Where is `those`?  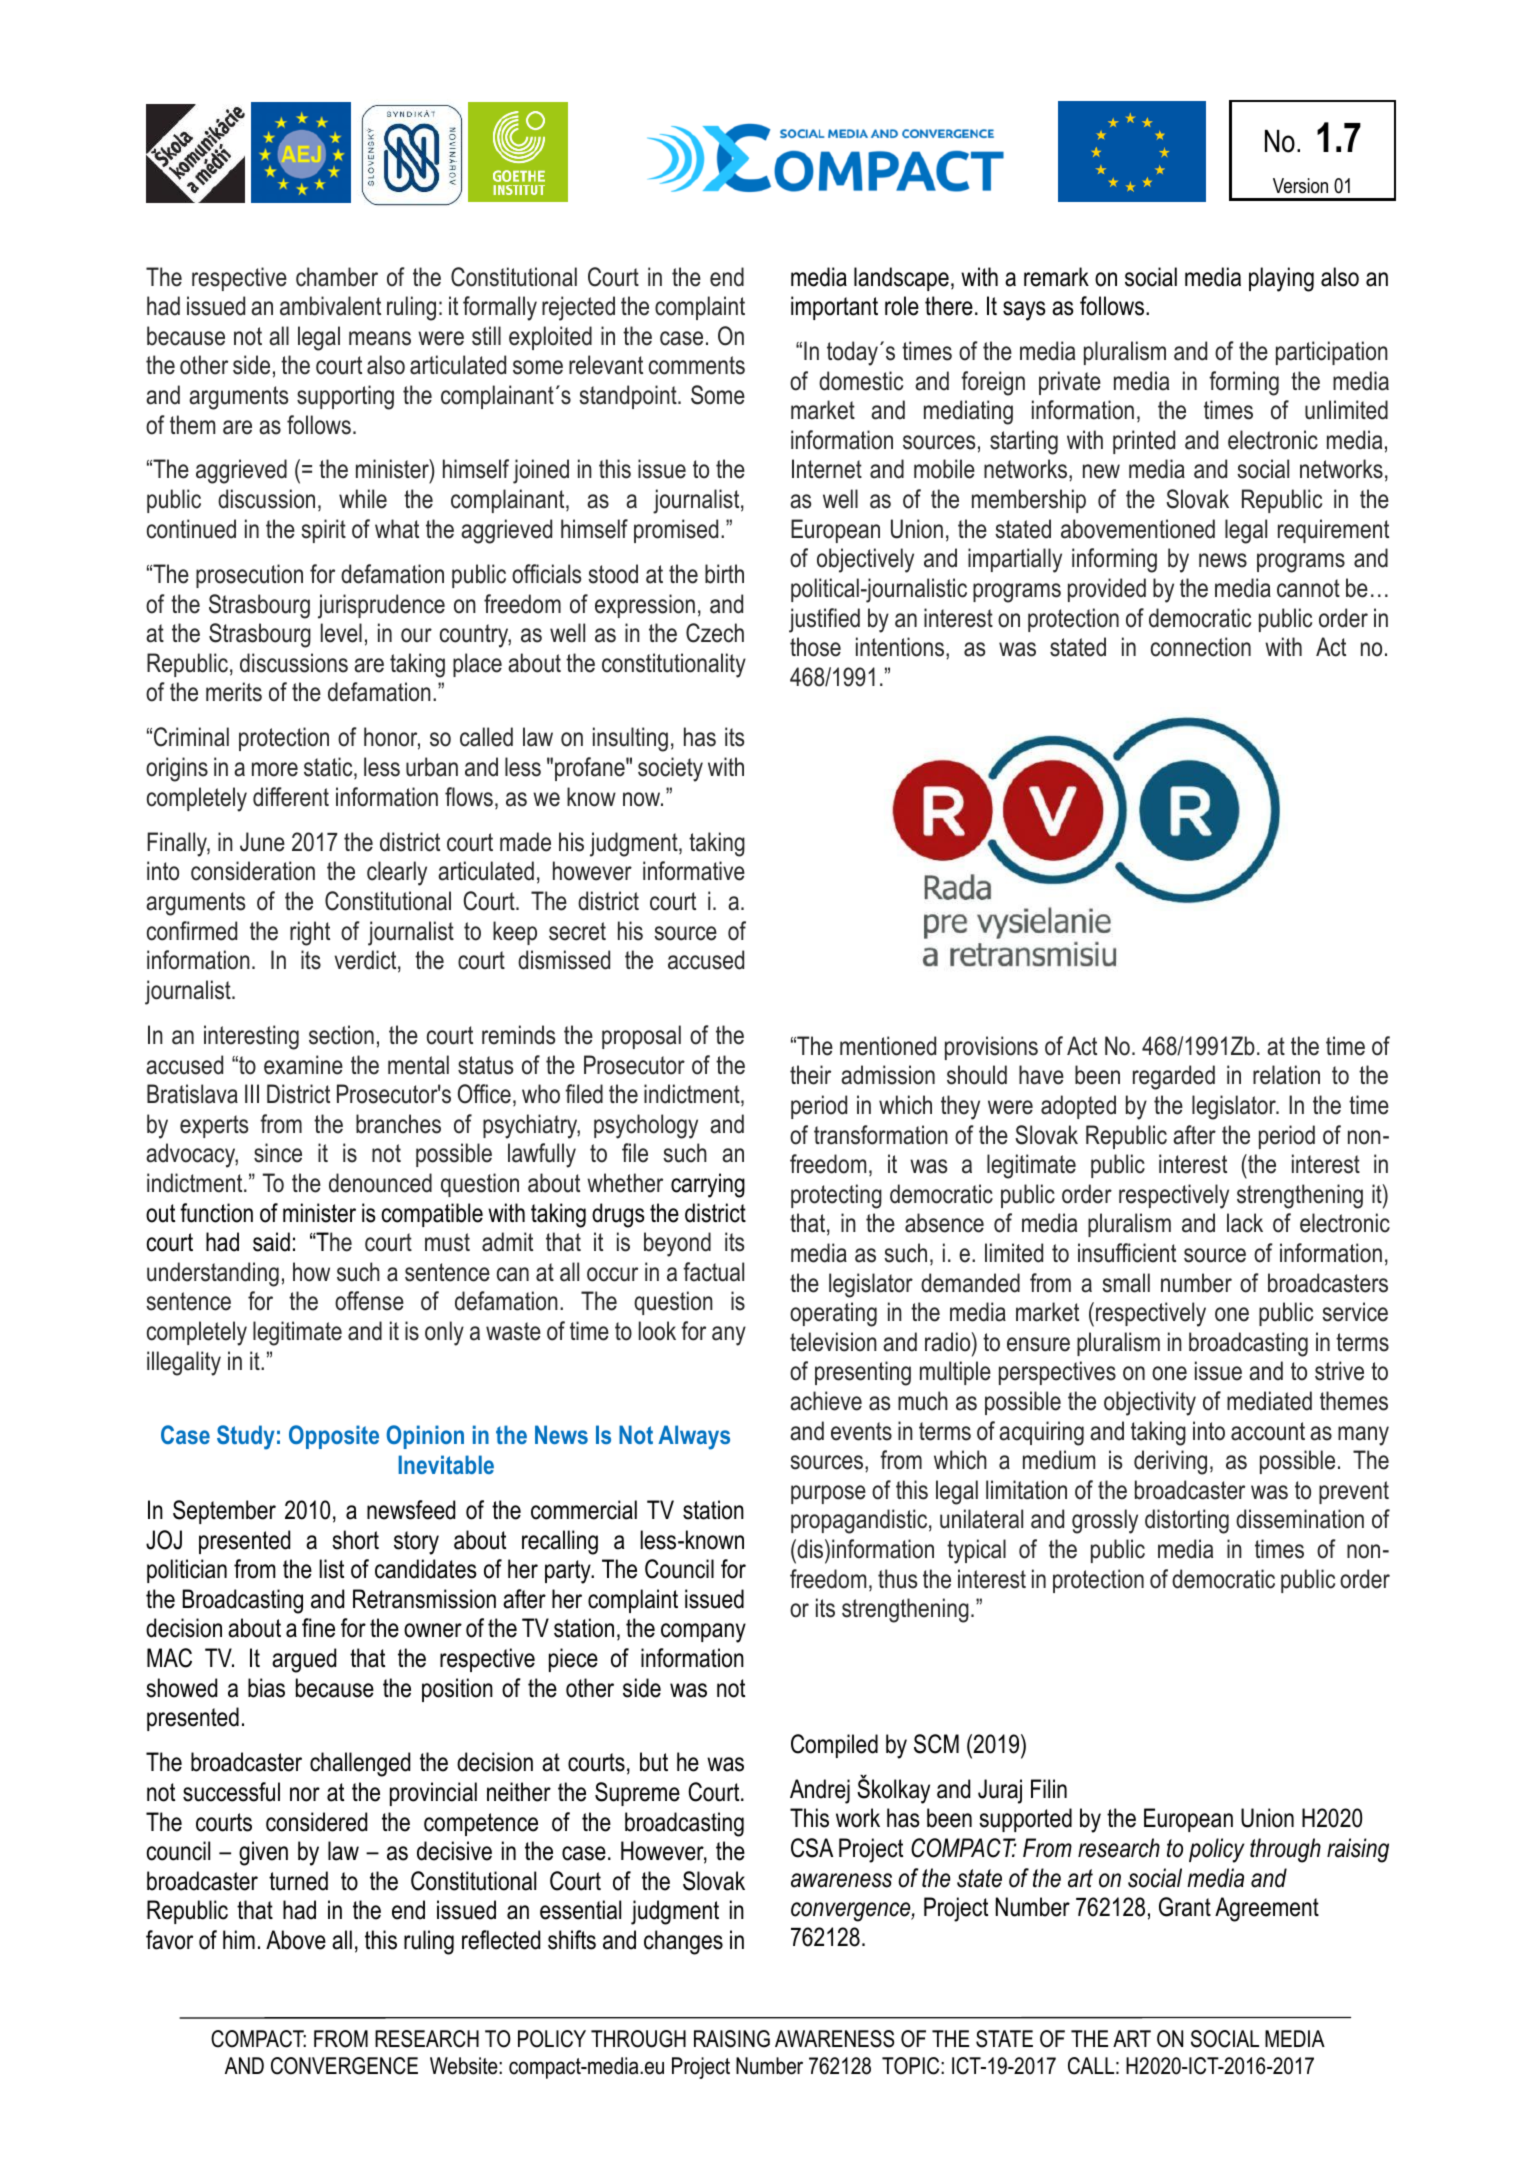
those is located at coordinates (815, 647).
